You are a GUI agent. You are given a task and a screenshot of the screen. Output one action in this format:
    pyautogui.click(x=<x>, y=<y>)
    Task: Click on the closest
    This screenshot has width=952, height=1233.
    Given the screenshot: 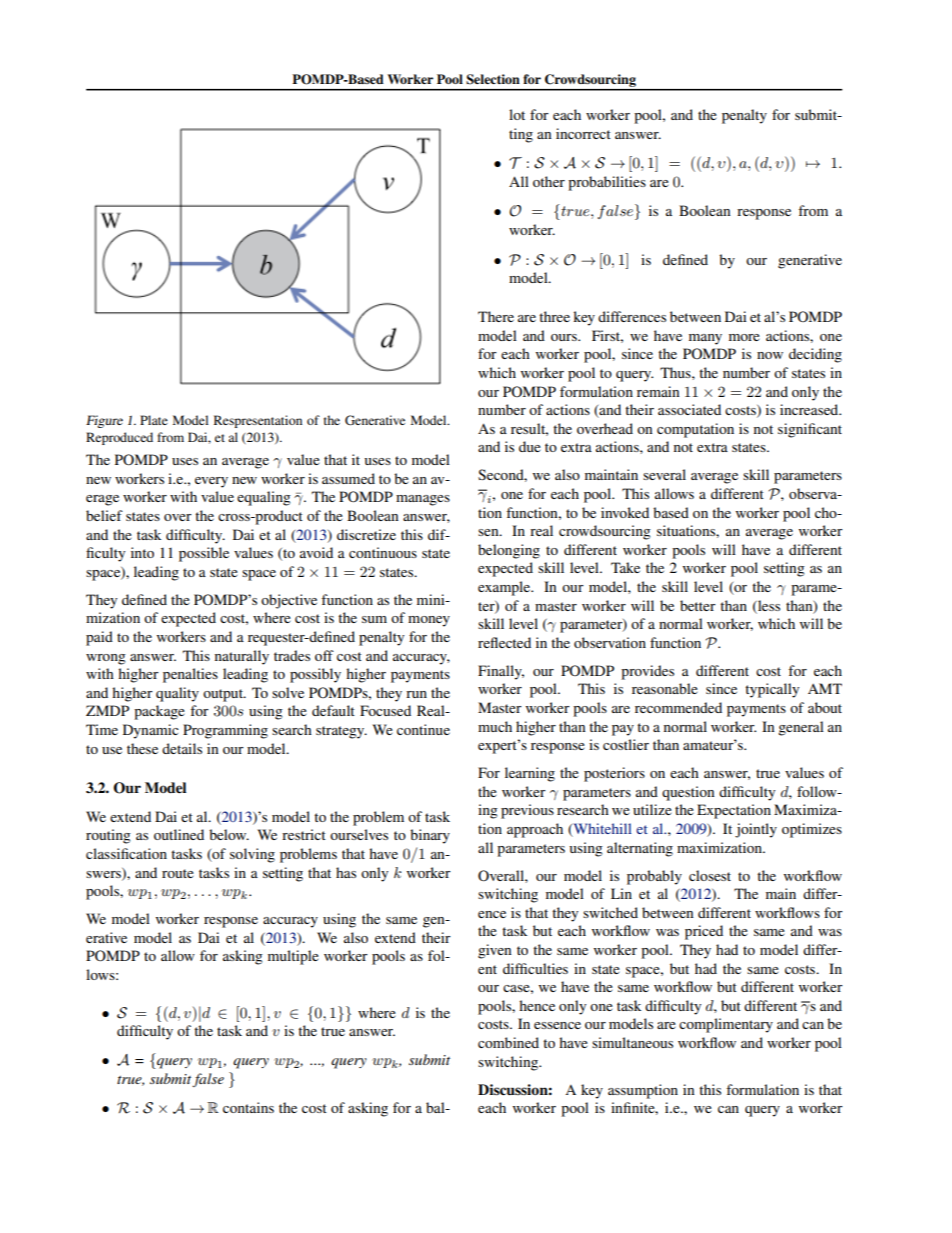 What is the action you would take?
    pyautogui.click(x=710, y=875)
